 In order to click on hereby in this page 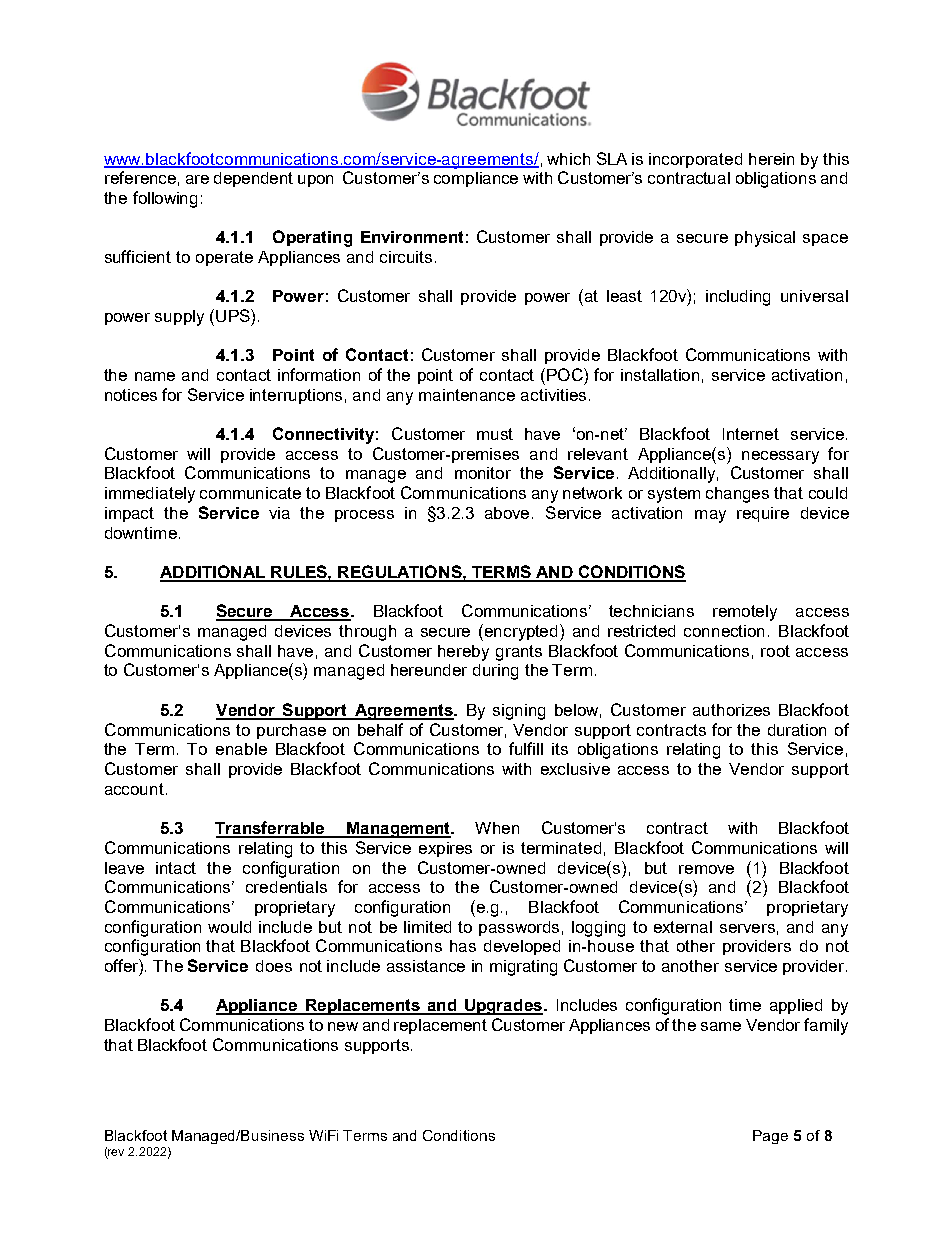, I will do `click(463, 653)`.
